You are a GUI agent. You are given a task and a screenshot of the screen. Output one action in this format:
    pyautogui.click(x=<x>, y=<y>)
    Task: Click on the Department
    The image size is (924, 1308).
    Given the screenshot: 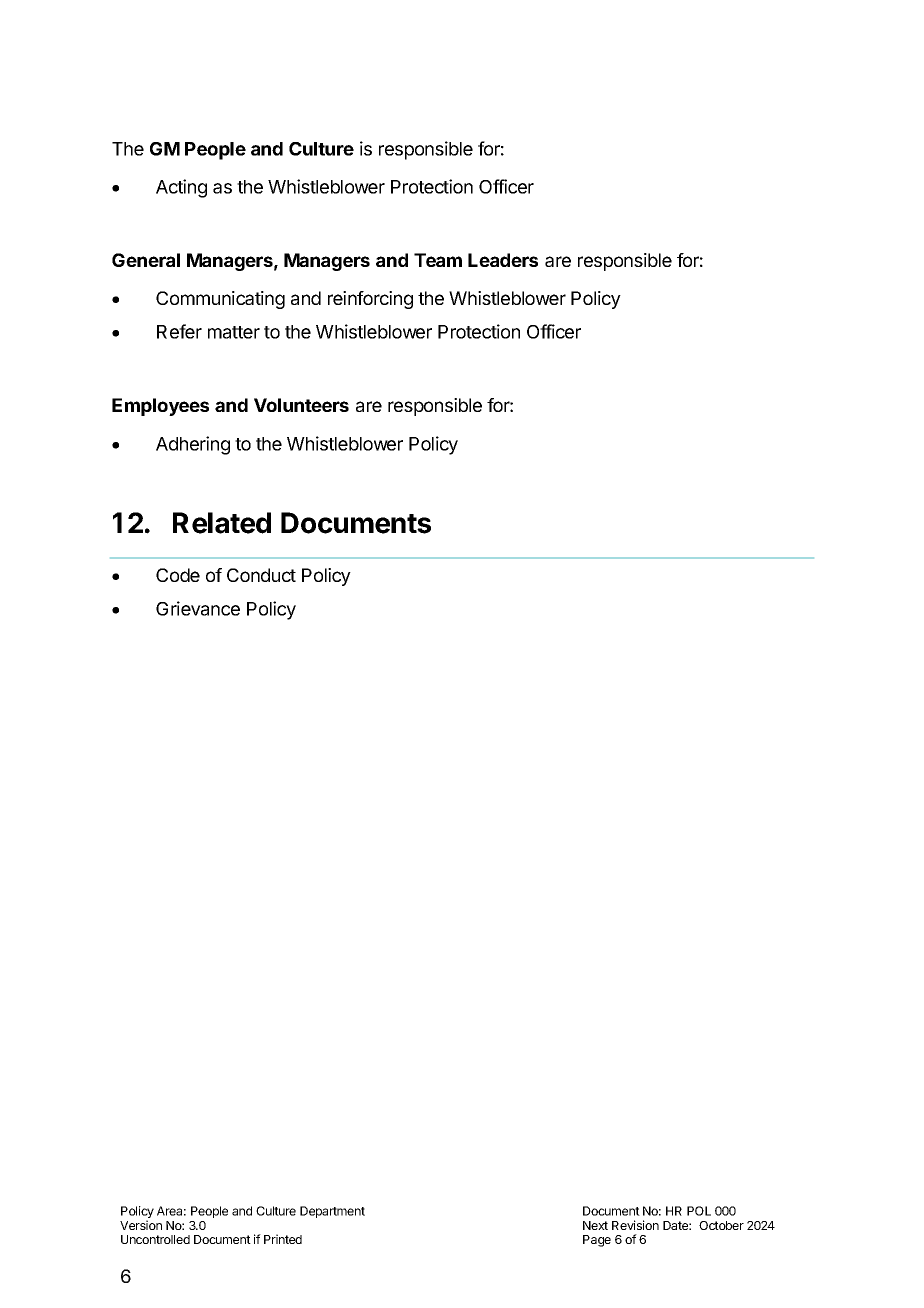 What is the action you would take?
    pyautogui.click(x=332, y=1212)
